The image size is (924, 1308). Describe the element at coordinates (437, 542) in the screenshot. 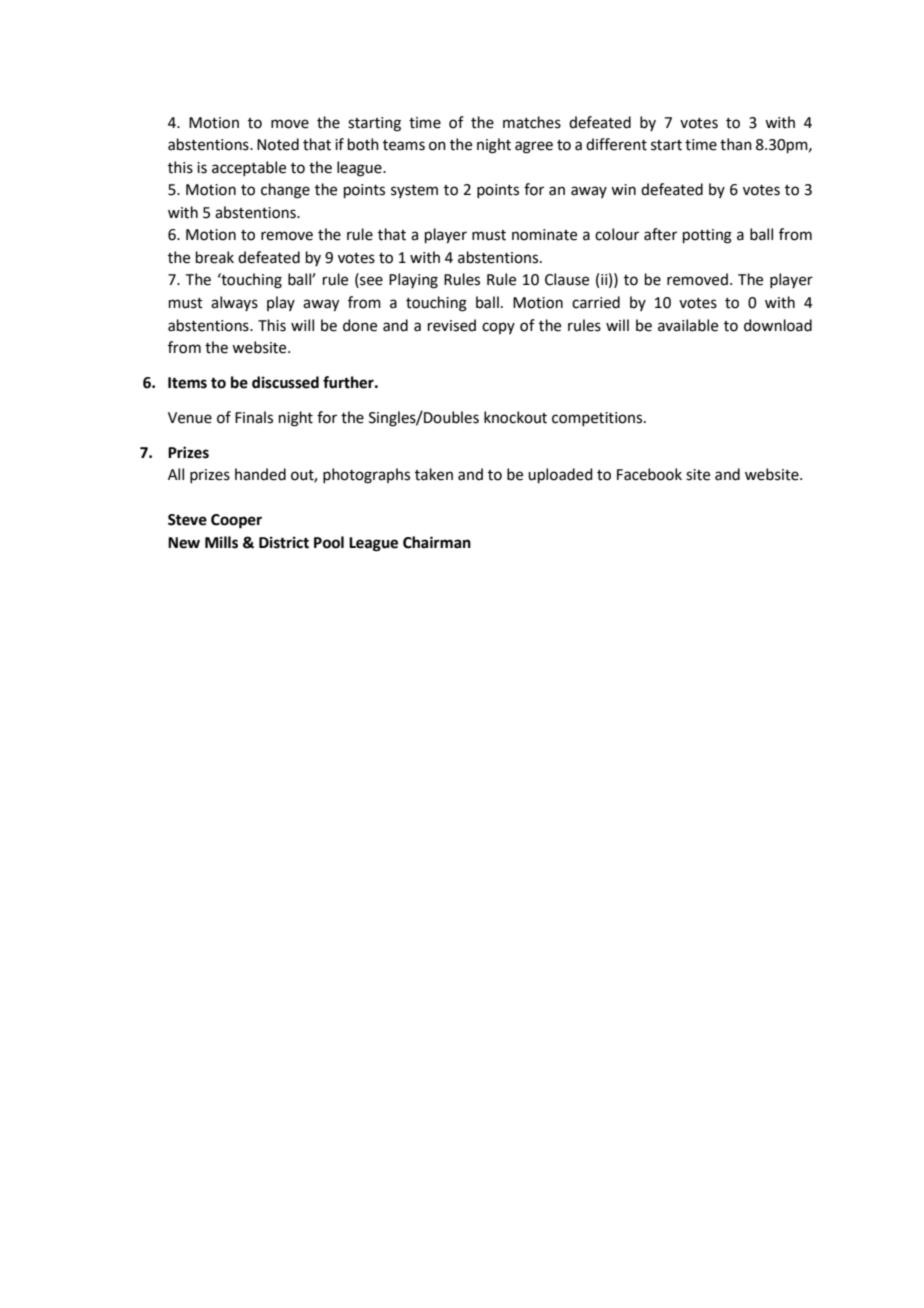

I see `Chairman` at that location.
